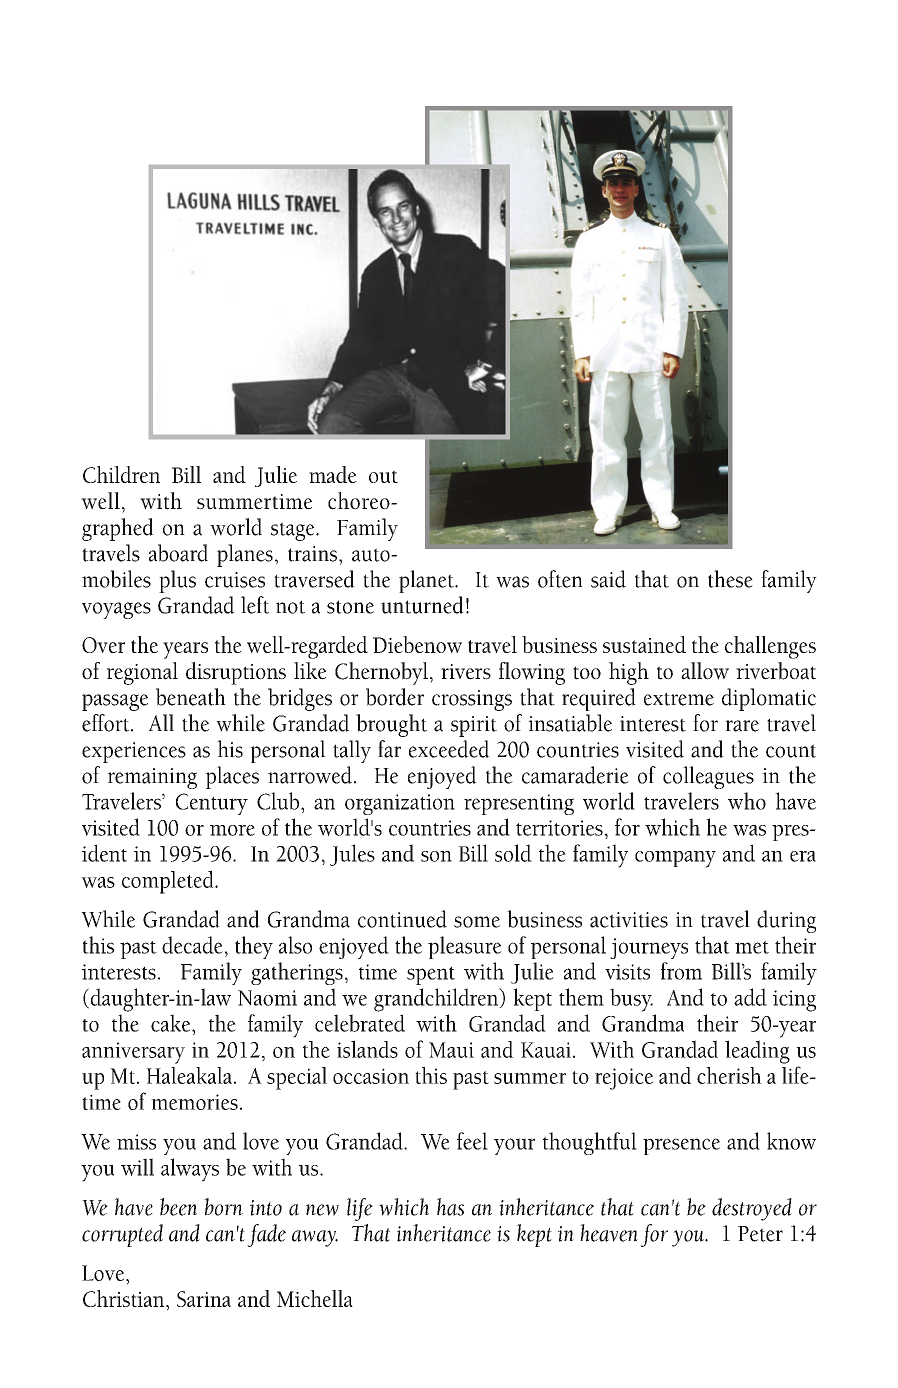  Describe the element at coordinates (449, 749) in the document. I see `exceeded` at that location.
